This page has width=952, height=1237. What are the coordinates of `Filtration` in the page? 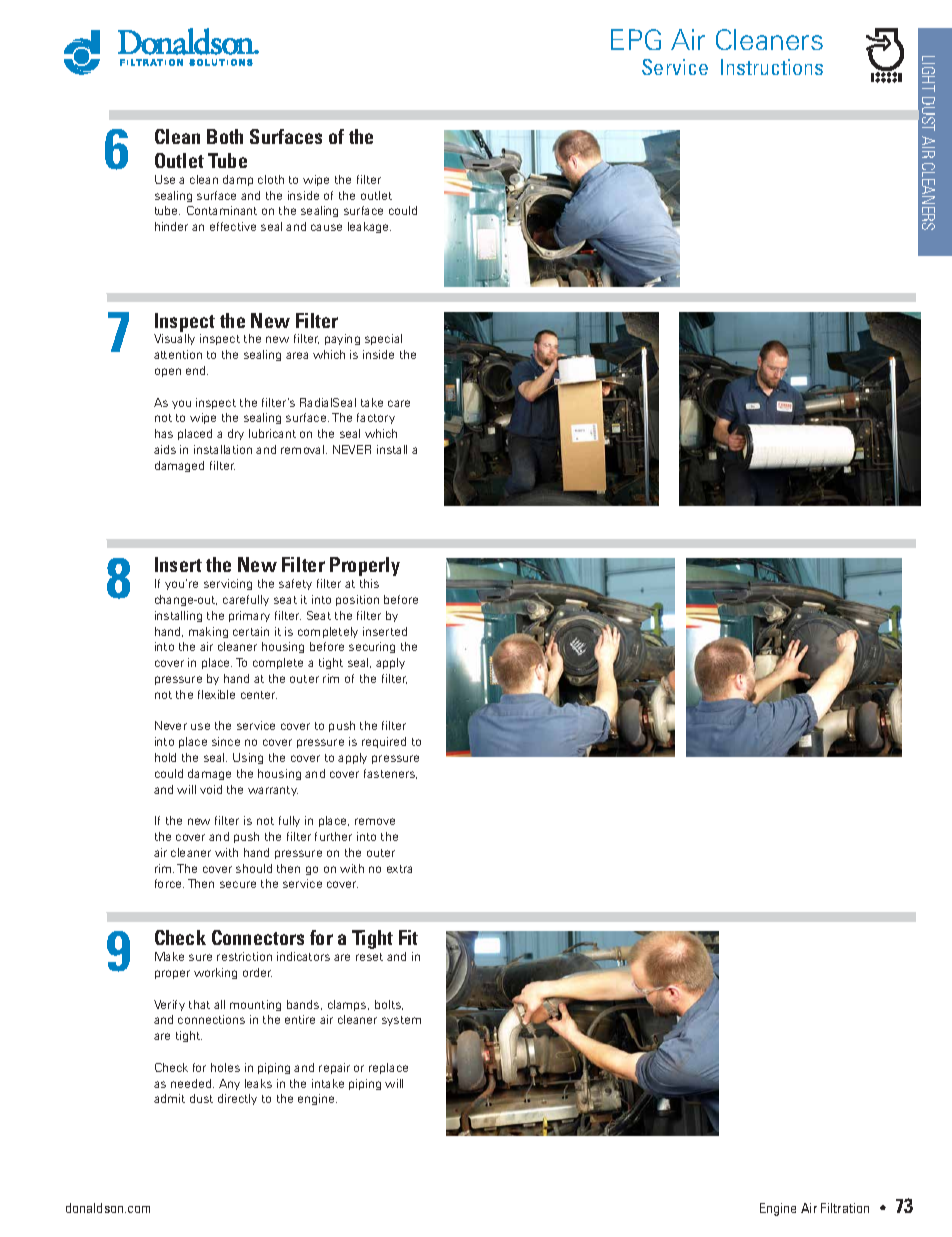 It's located at (845, 1208).
